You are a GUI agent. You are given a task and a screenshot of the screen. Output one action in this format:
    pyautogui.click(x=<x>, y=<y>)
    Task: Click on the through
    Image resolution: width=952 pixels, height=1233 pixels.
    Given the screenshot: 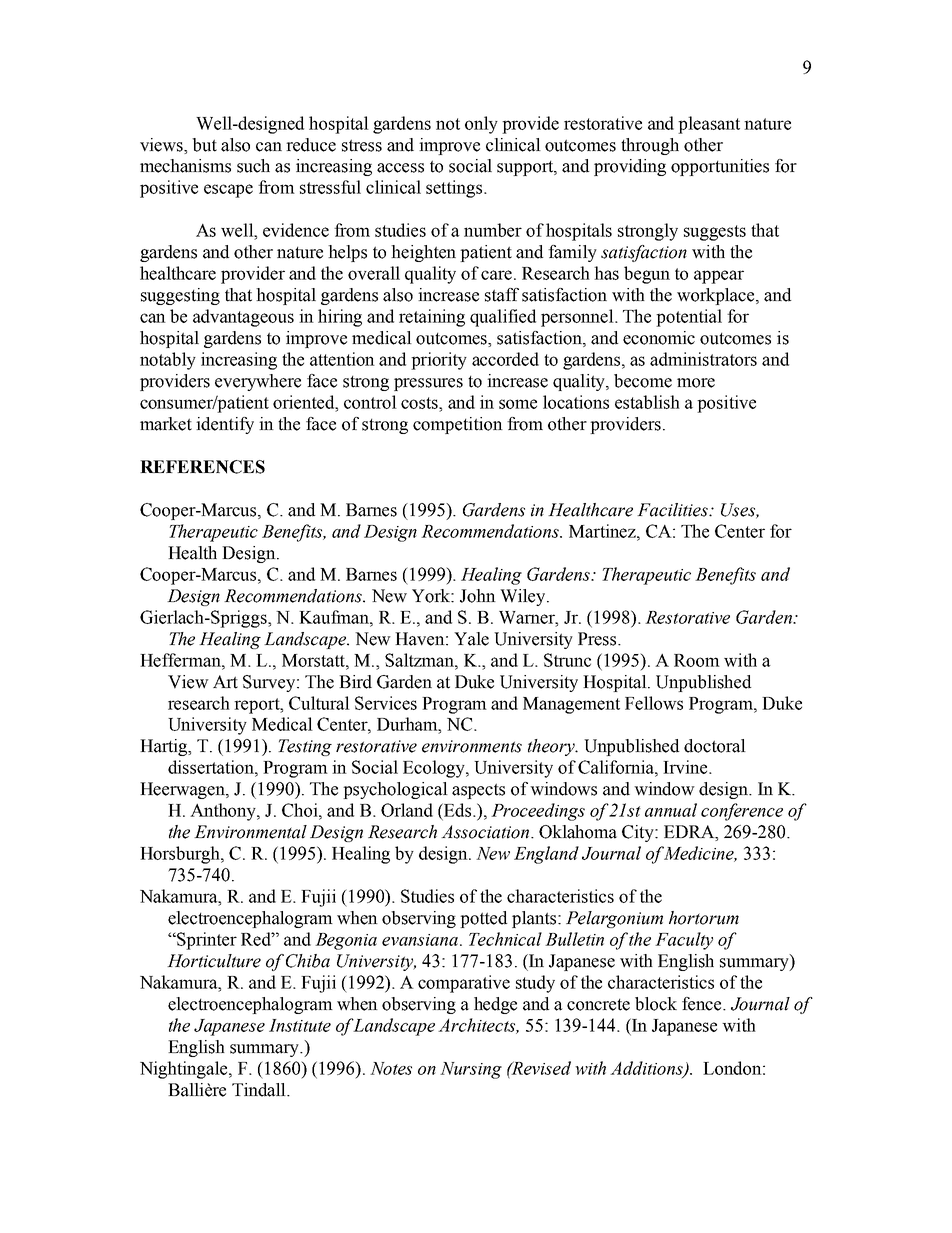 What is the action you would take?
    pyautogui.click(x=650, y=146)
